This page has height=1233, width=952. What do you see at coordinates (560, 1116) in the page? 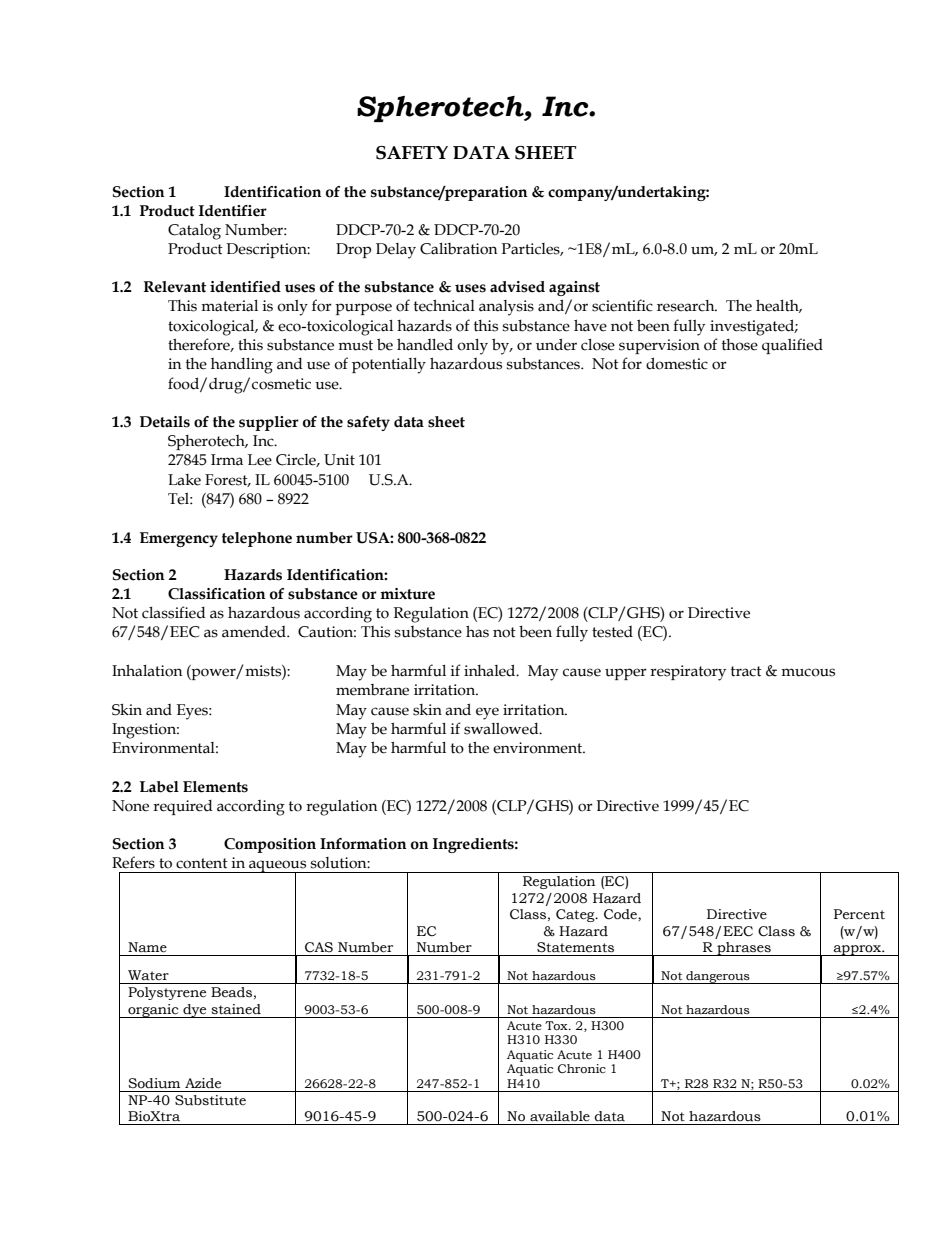
I see `available` at bounding box center [560, 1116].
